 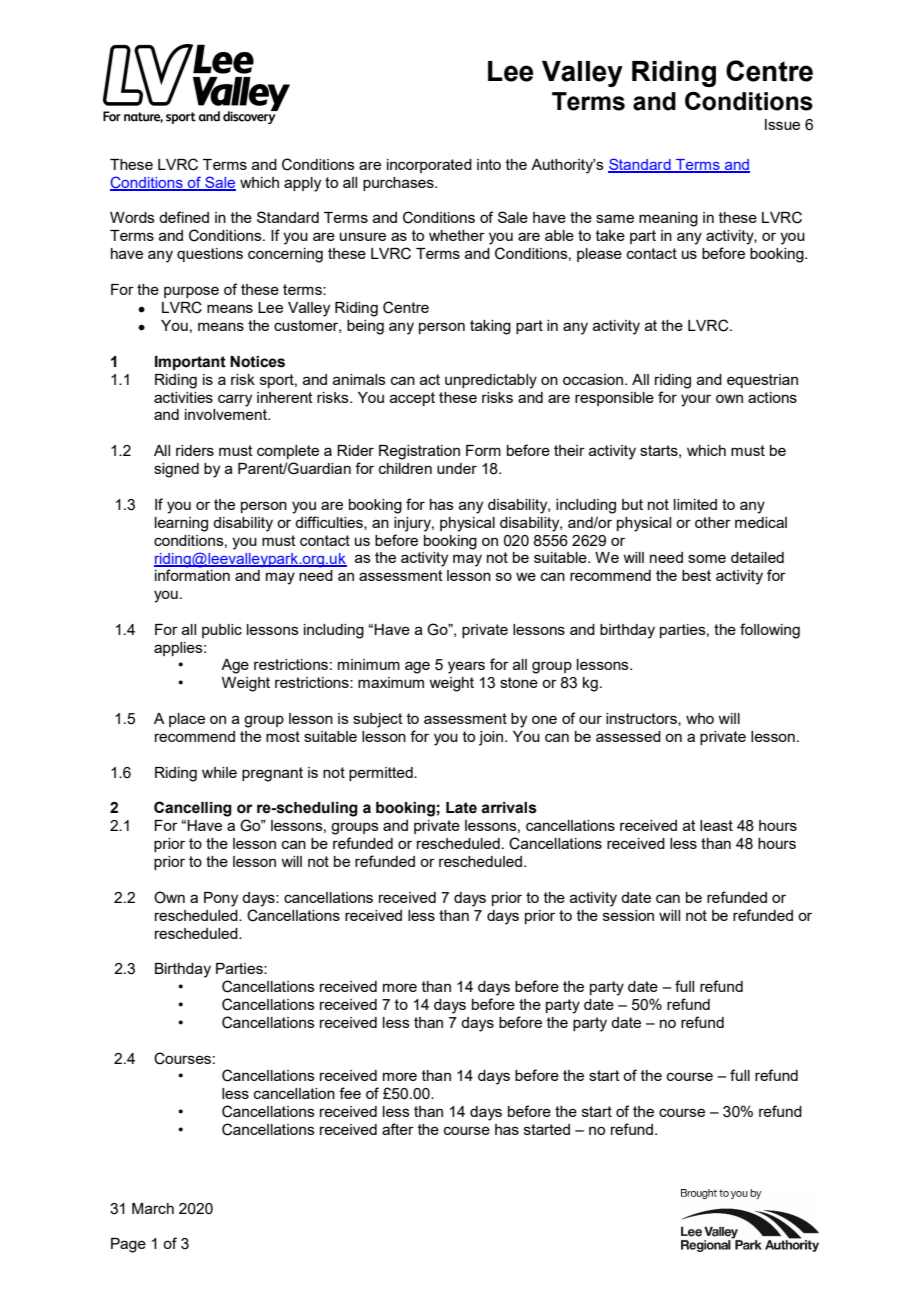 I want to click on who, so click(x=700, y=718).
